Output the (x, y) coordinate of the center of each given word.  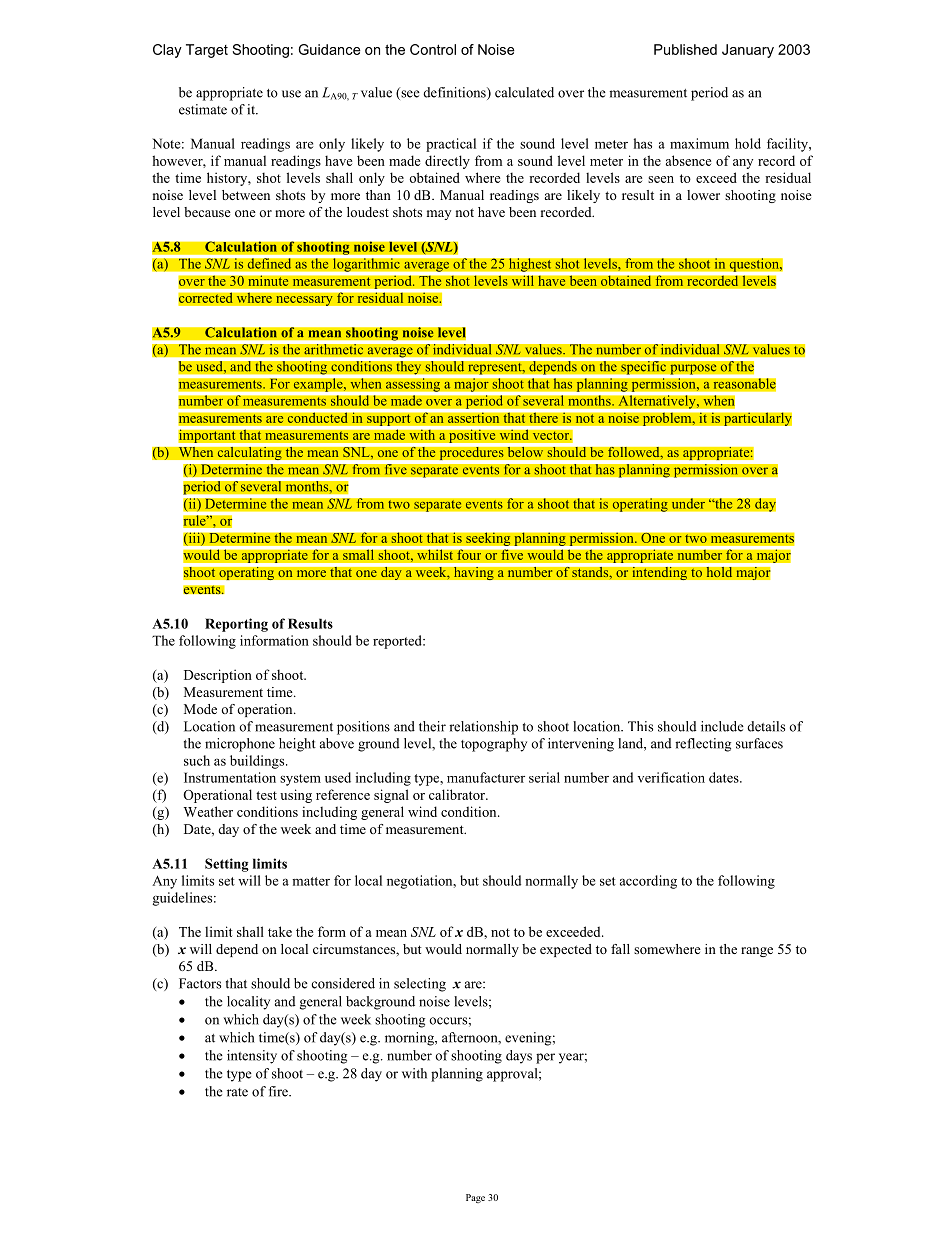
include (722, 726)
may (439, 215)
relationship (483, 728)
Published (685, 49)
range (757, 952)
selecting (420, 985)
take (280, 931)
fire (279, 1091)
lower (703, 195)
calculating (249, 453)
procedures (471, 453)
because (207, 212)
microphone (240, 745)
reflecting (703, 745)
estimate (203, 109)
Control (433, 49)
